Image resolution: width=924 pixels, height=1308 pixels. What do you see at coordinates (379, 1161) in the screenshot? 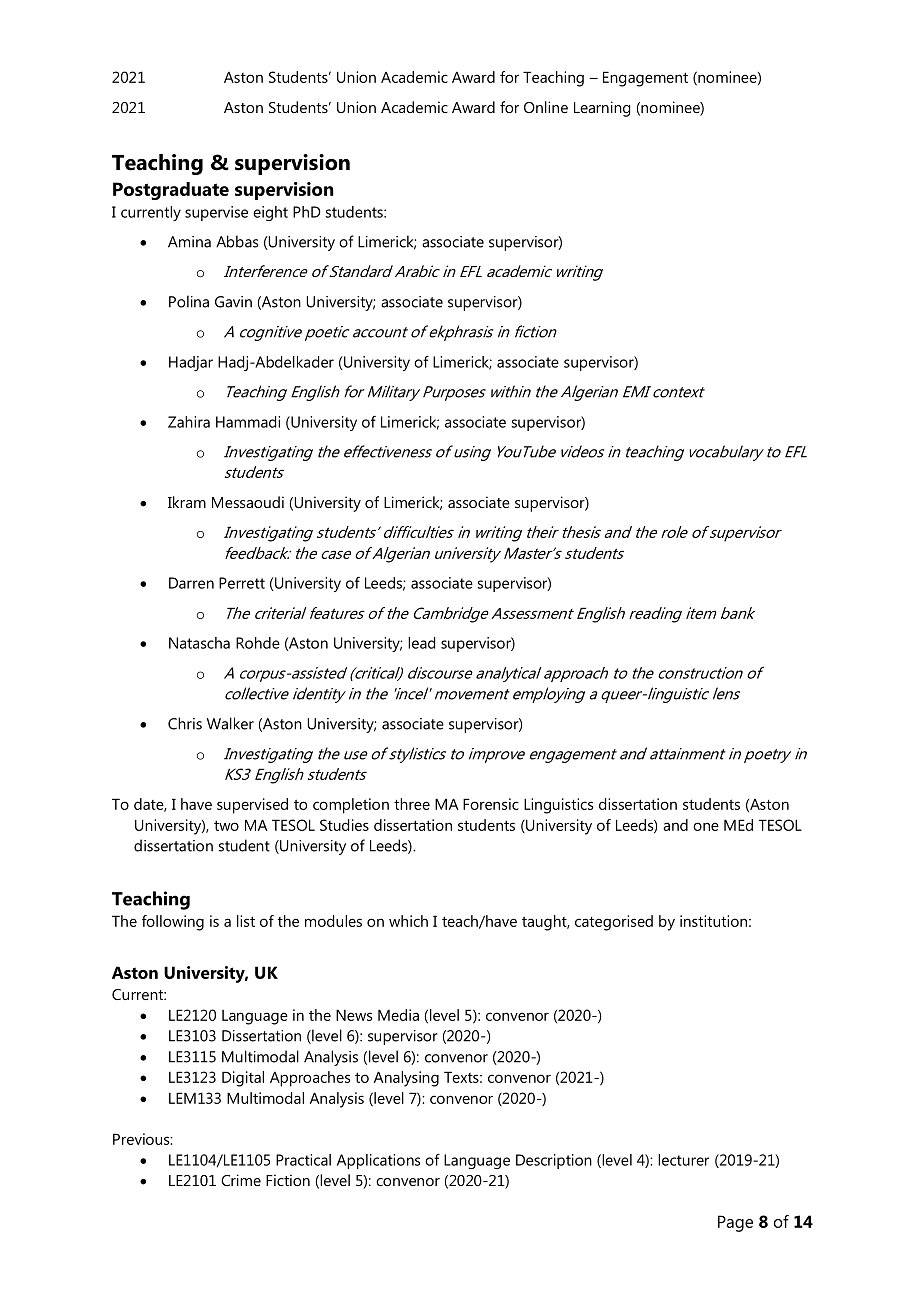
I see `Applications` at bounding box center [379, 1161].
